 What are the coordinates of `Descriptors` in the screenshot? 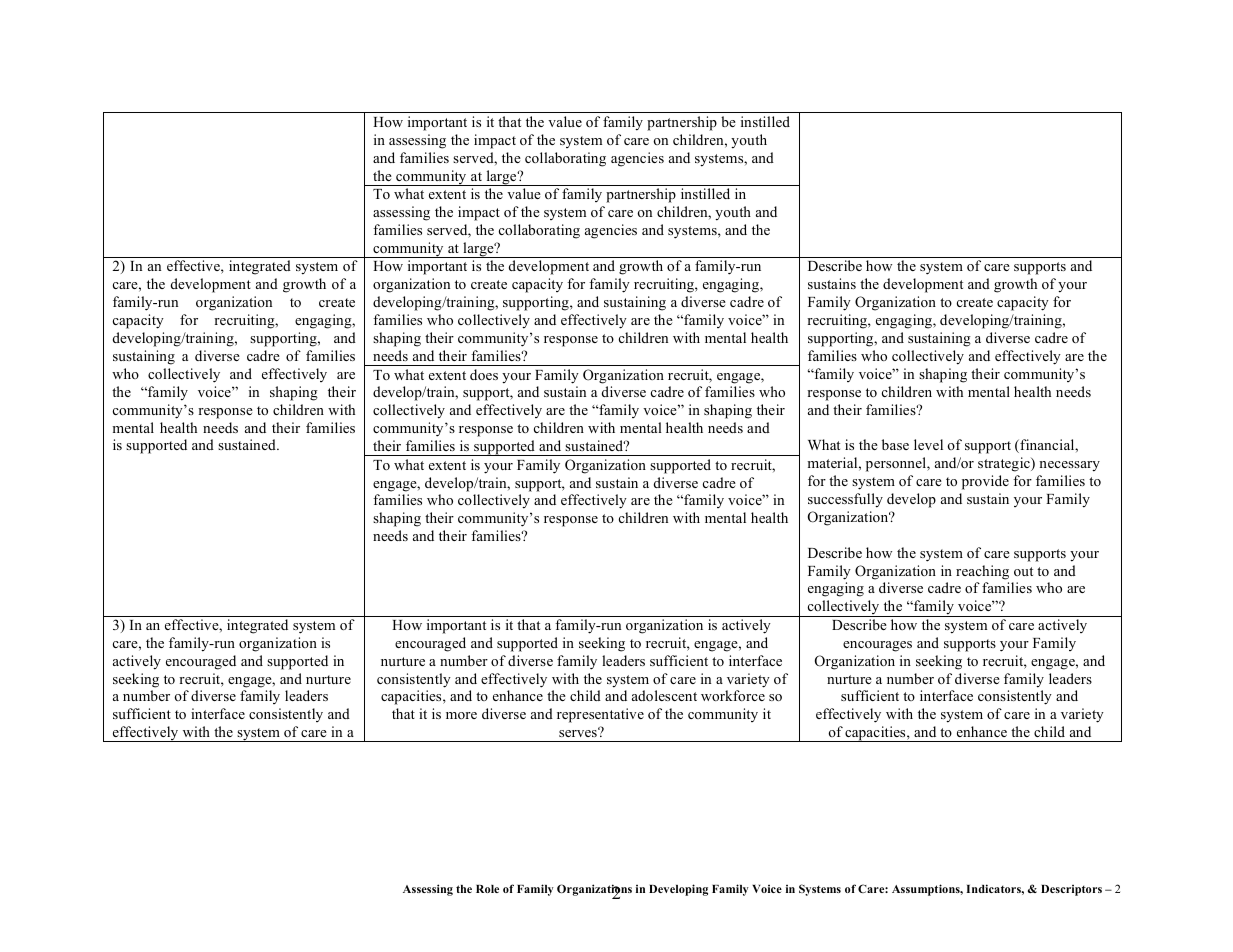 It's located at (1071, 890).
